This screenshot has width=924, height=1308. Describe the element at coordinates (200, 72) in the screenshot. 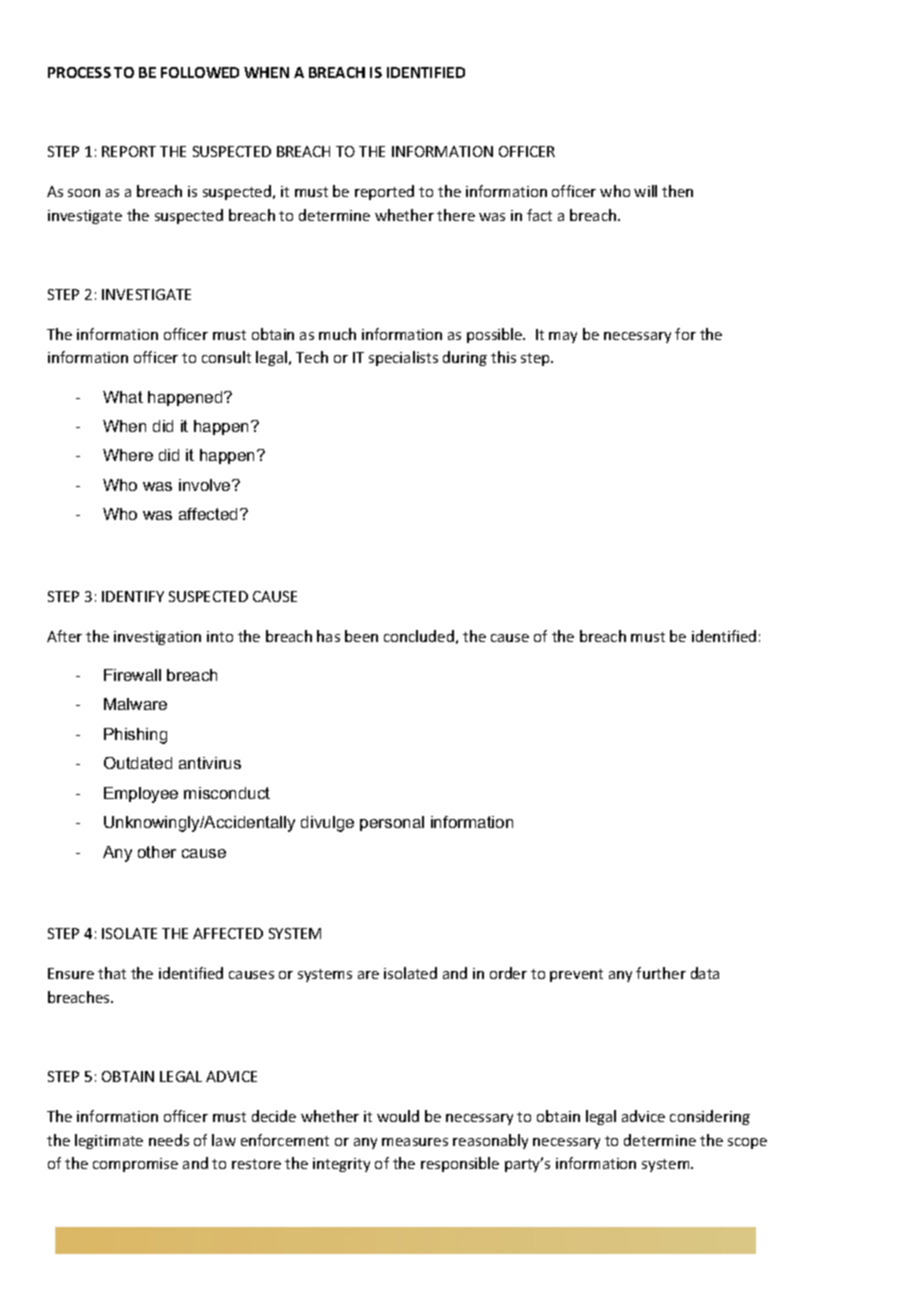

I see `FOLLOWED` at that location.
